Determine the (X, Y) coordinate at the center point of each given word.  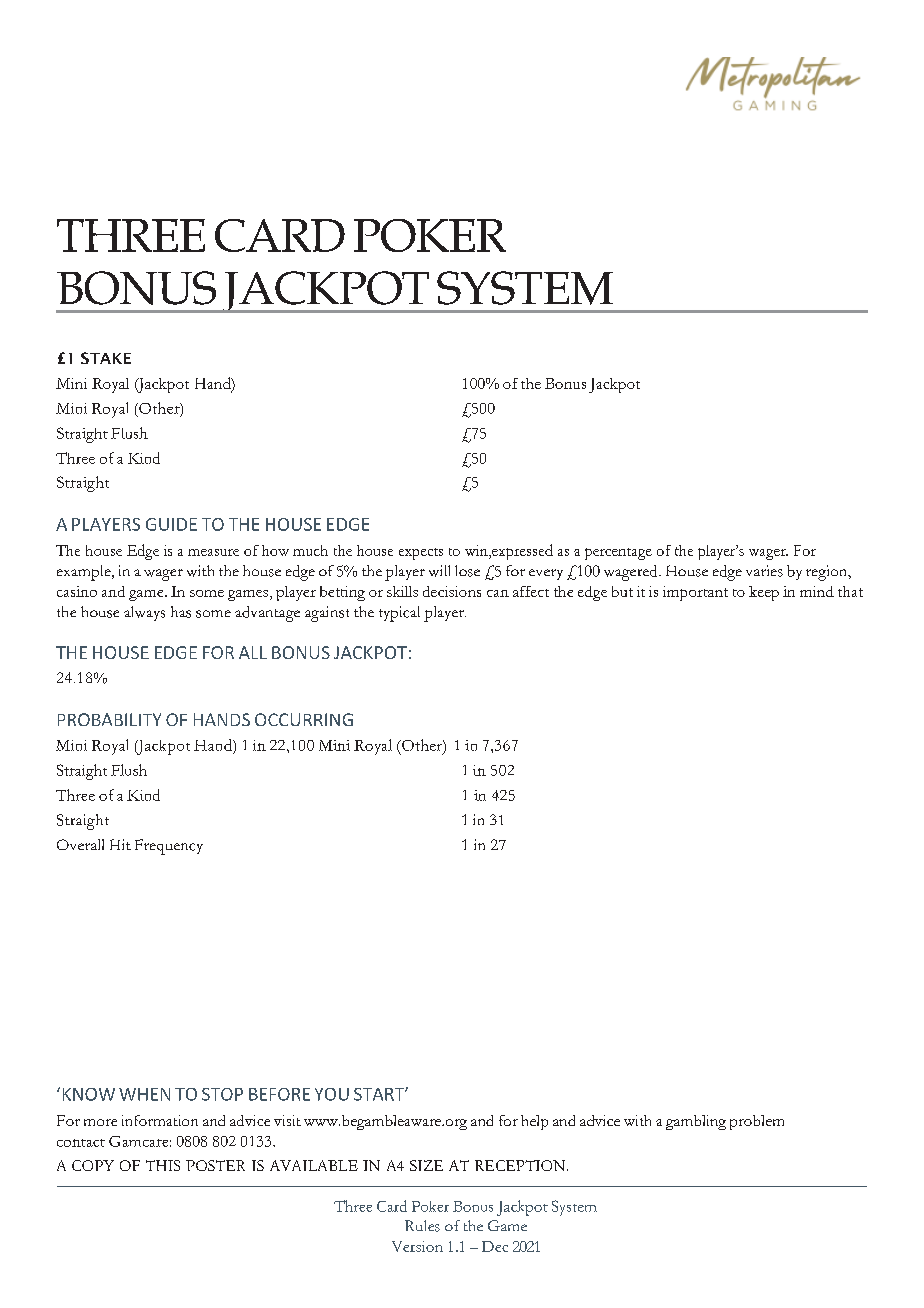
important (695, 593)
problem (757, 1122)
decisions (452, 591)
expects (421, 554)
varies (764, 571)
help (534, 1122)
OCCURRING (304, 719)
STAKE (106, 358)
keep (764, 593)
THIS (163, 1165)
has (181, 612)
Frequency (169, 847)
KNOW (89, 1094)
